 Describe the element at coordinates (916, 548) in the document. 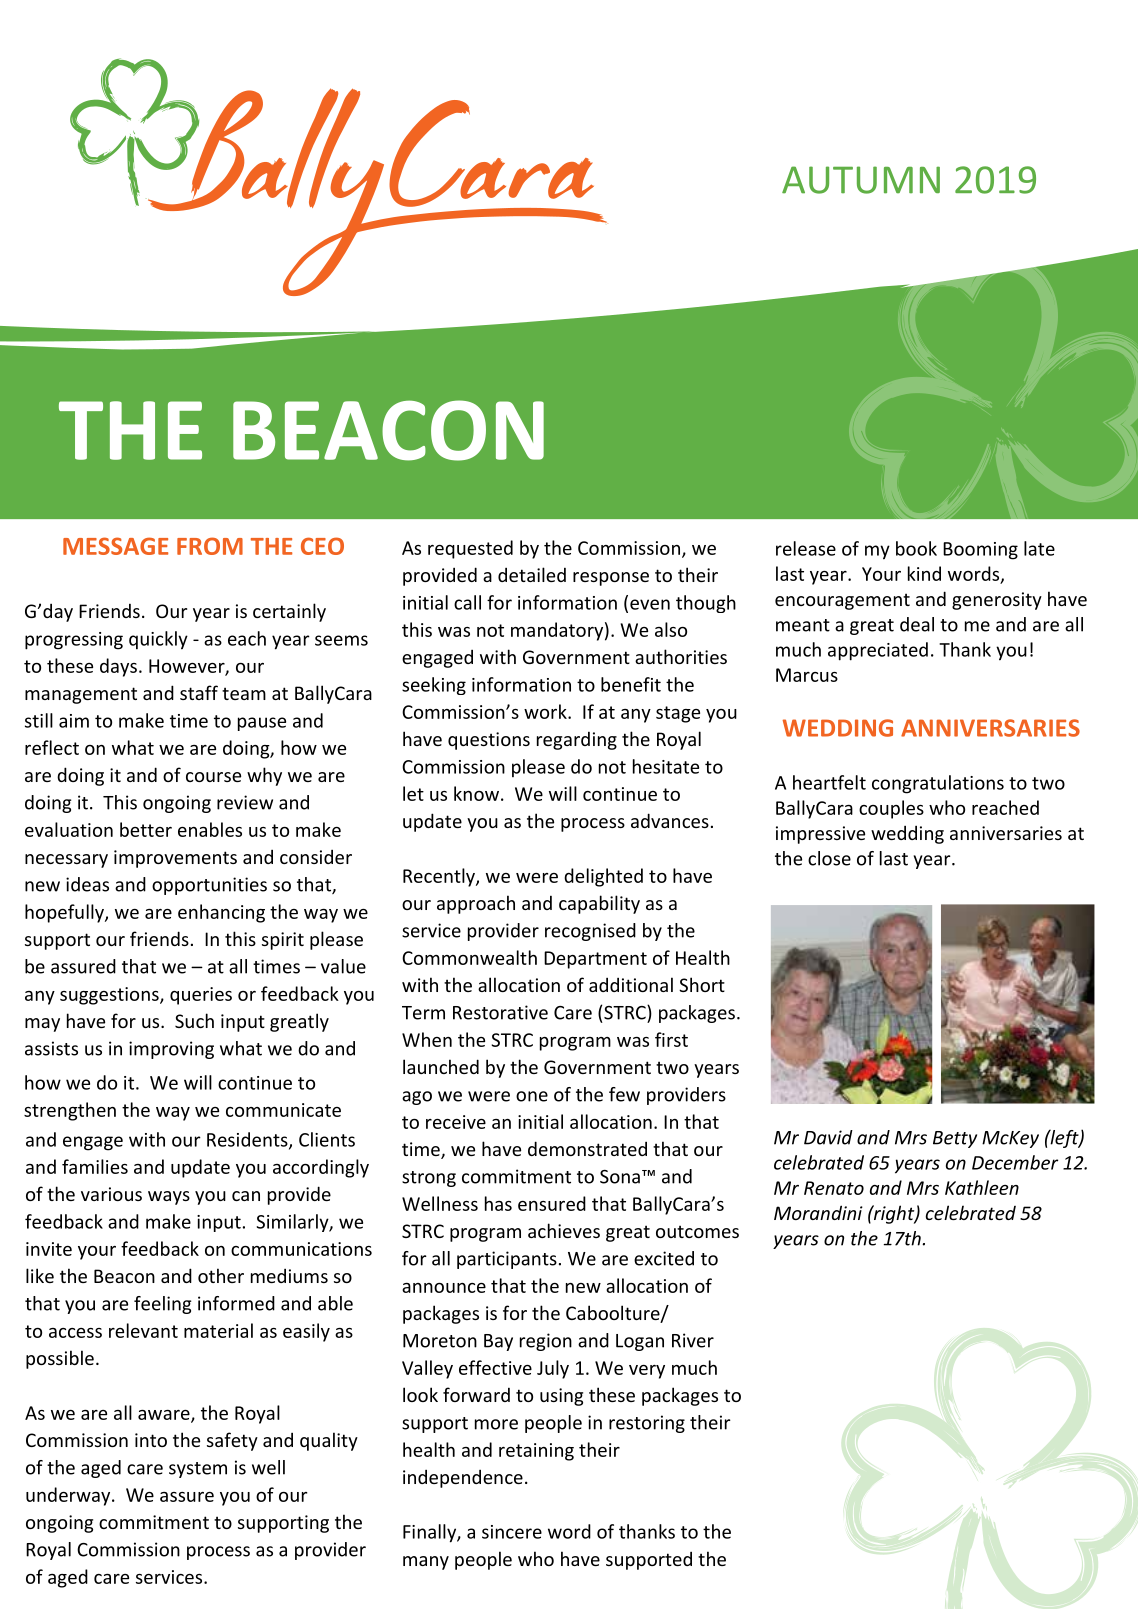

I see `book` at that location.
